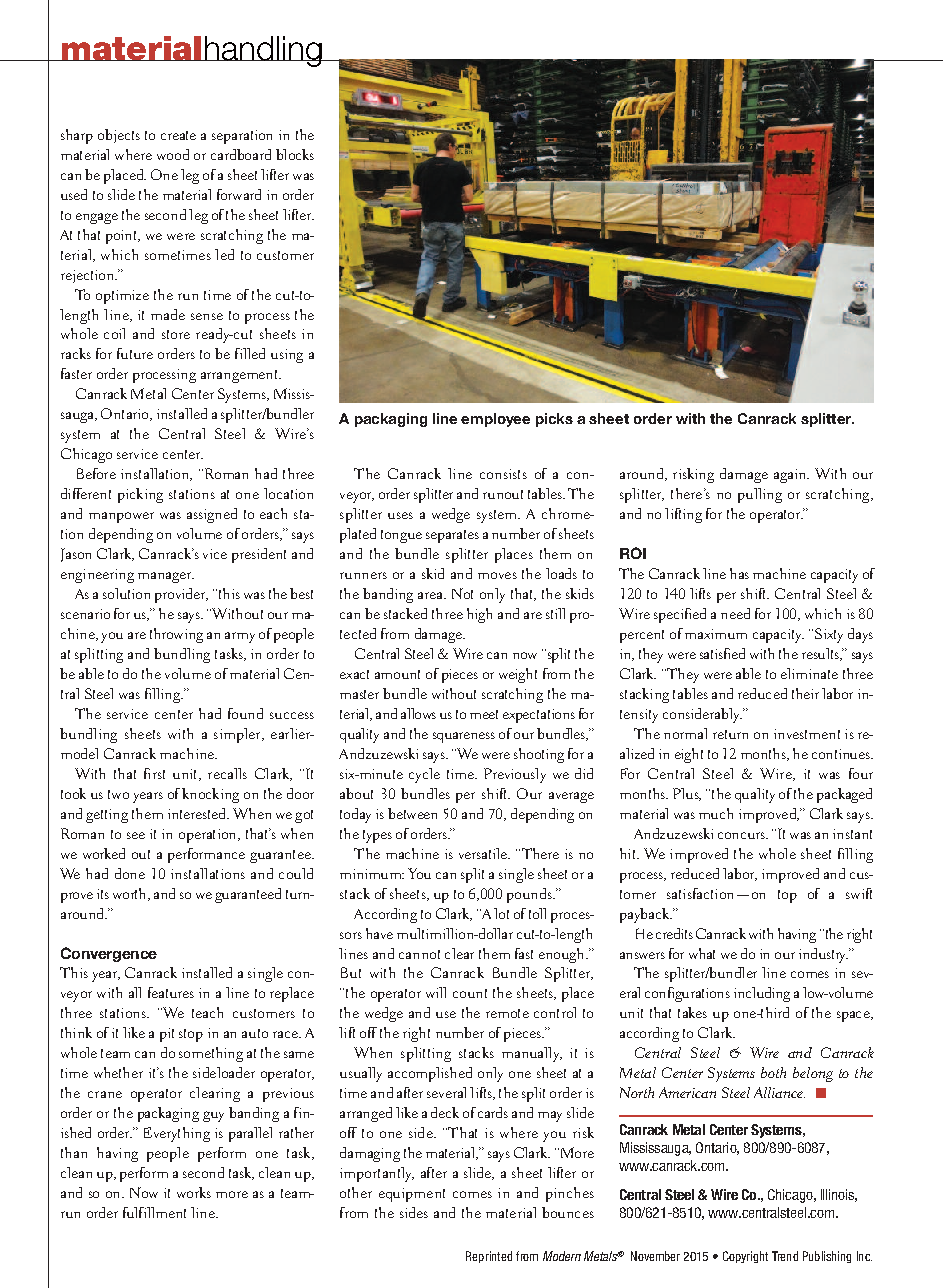  I want to click on picks, so click(554, 420).
